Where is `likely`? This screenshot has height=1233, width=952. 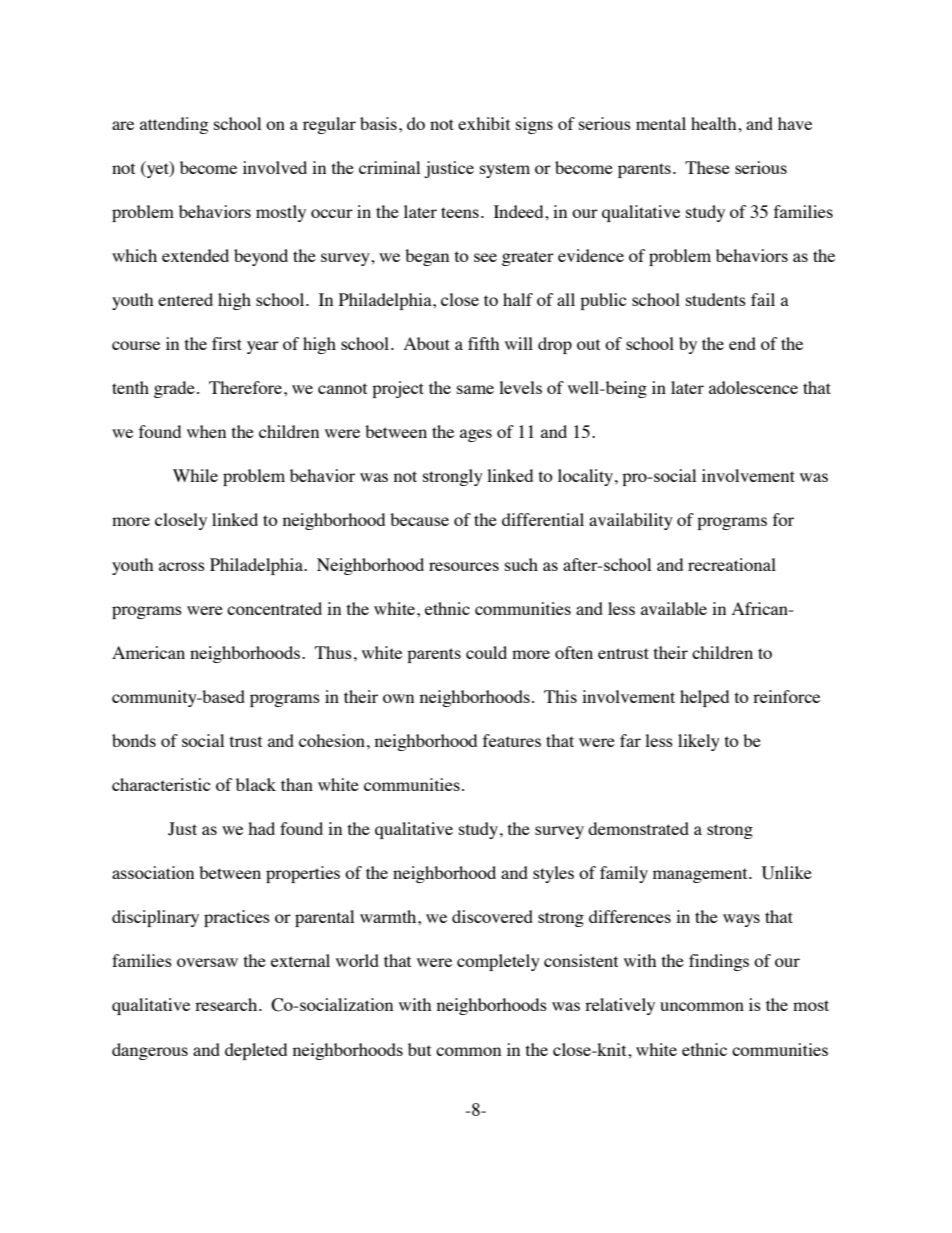
likely is located at coordinates (699, 742).
